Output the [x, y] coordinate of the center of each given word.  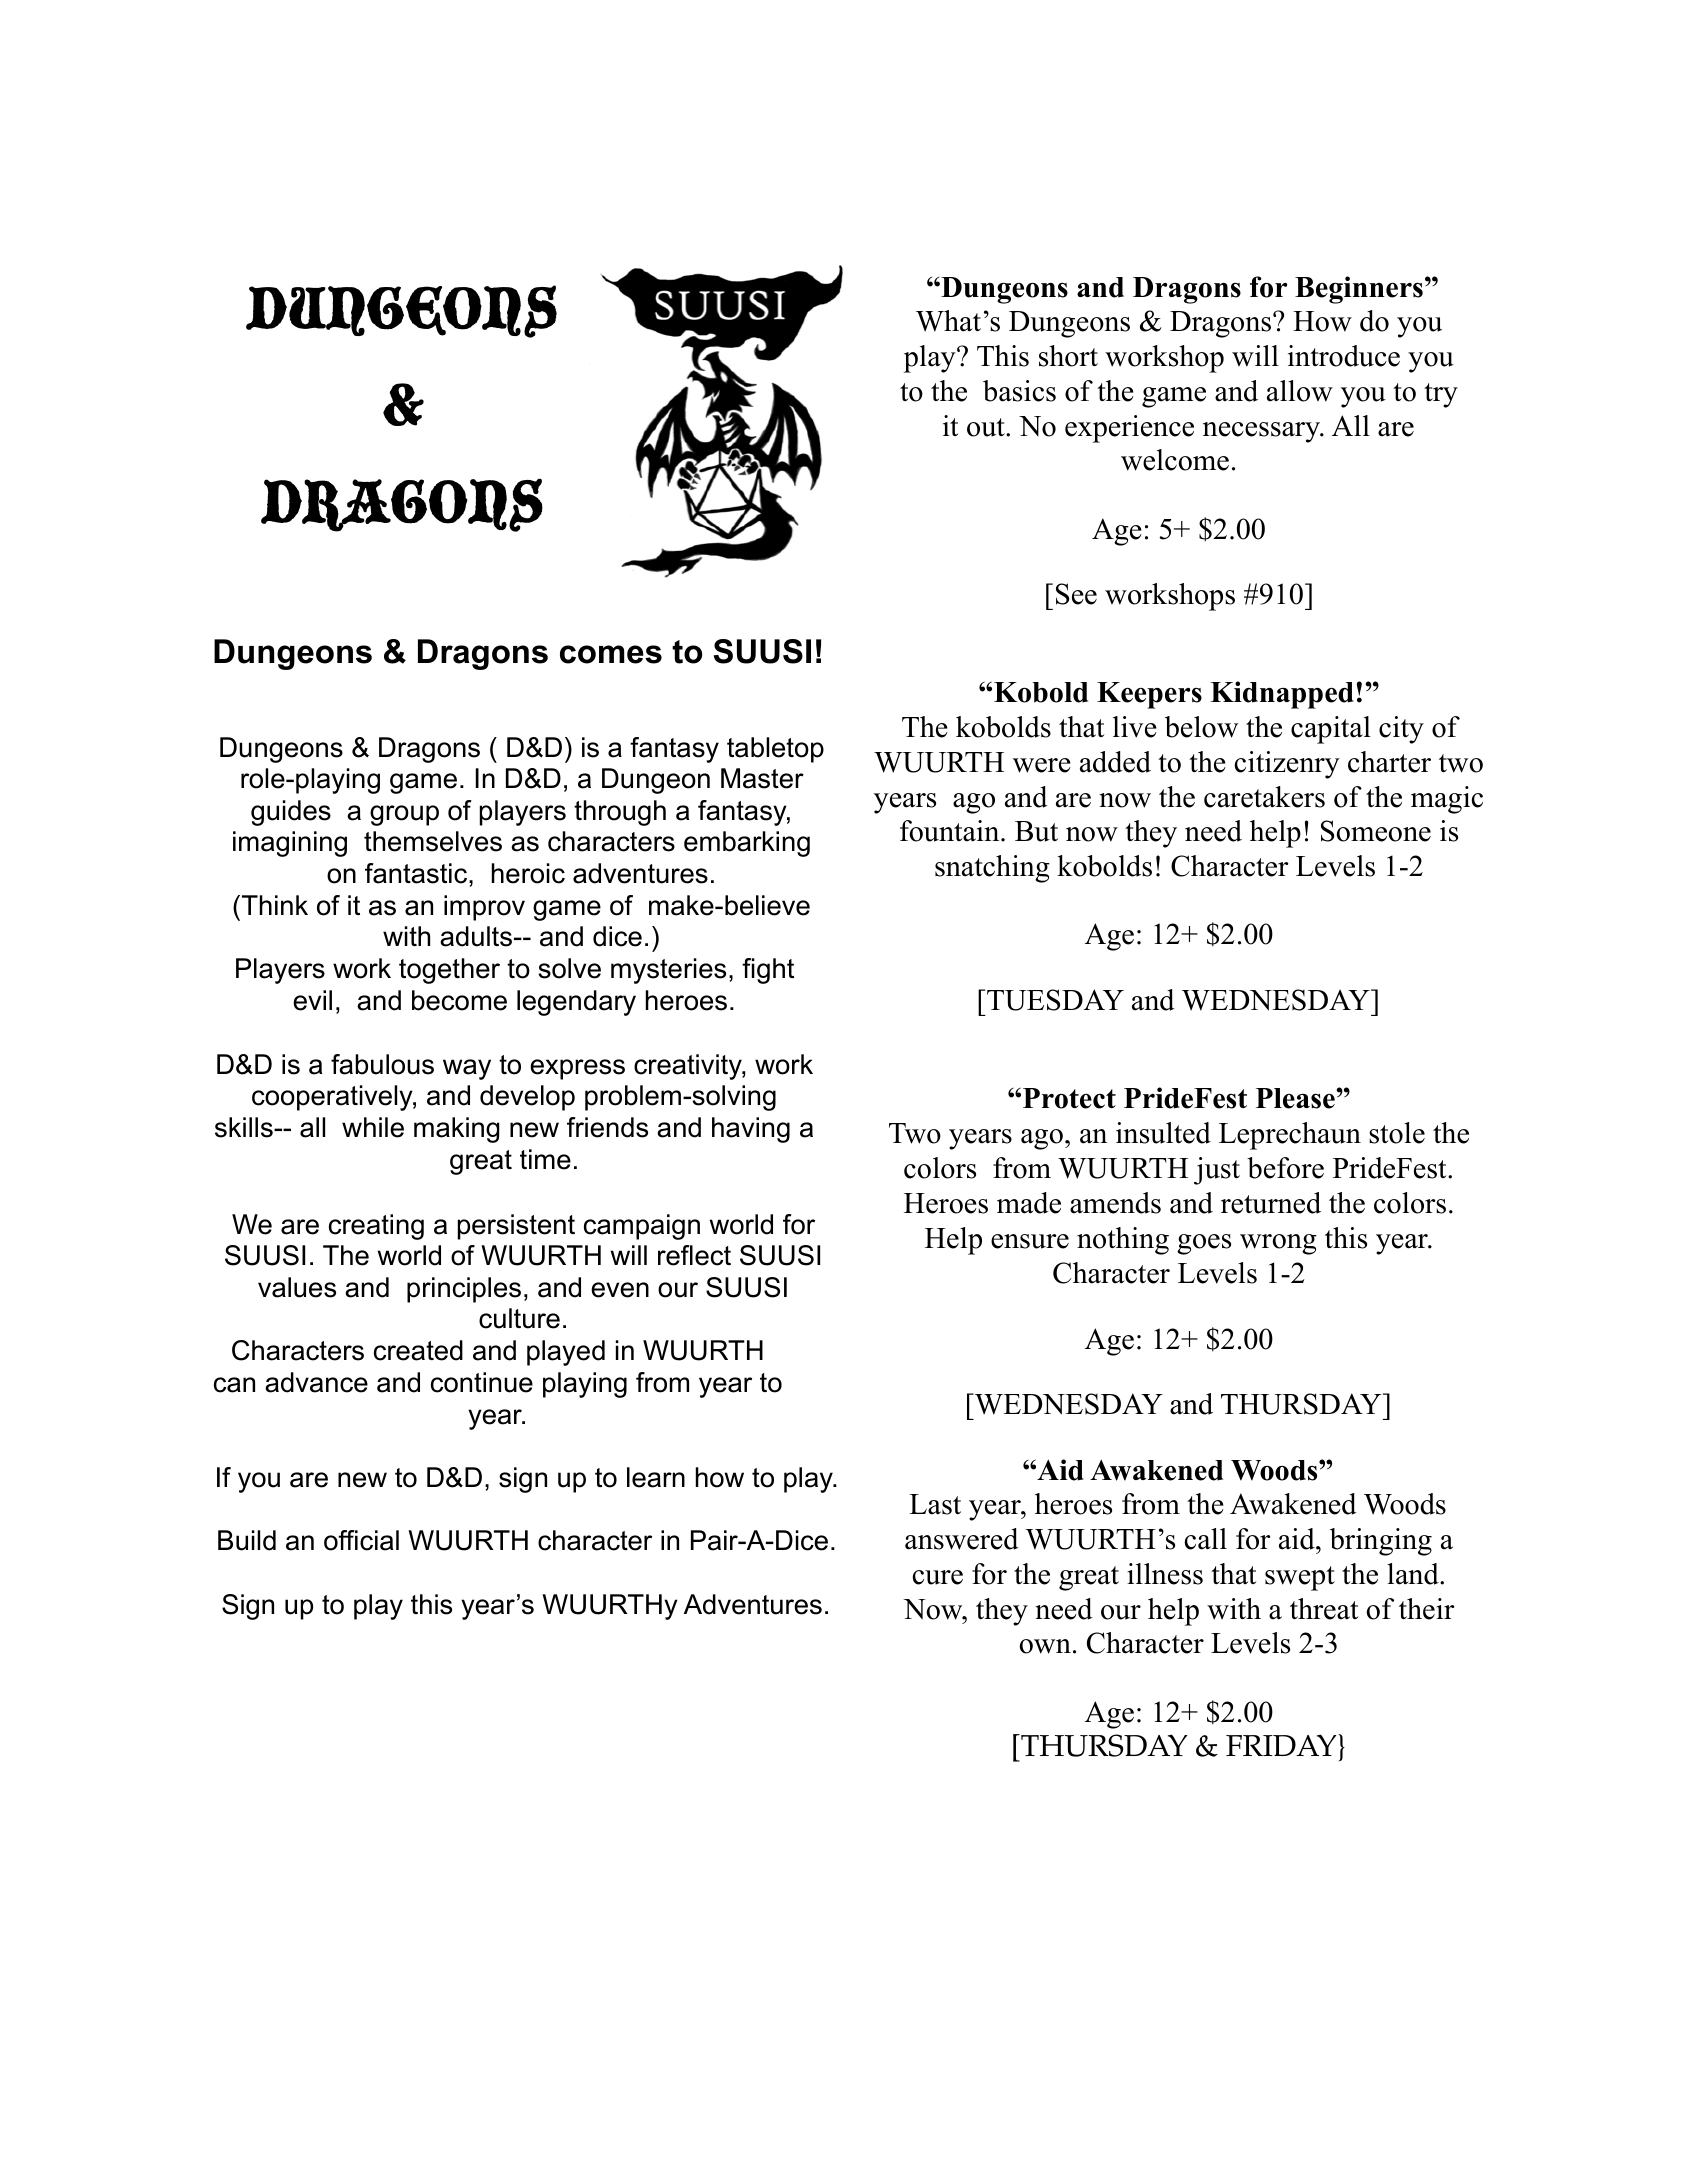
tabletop [775, 750]
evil [312, 1000]
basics [1019, 391]
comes [611, 654]
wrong [1278, 1244]
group [404, 815]
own [1045, 1646]
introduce [1344, 356]
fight [768, 971]
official [361, 1540]
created [418, 1350]
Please [1295, 1098]
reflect [694, 1255]
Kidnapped [1282, 695]
